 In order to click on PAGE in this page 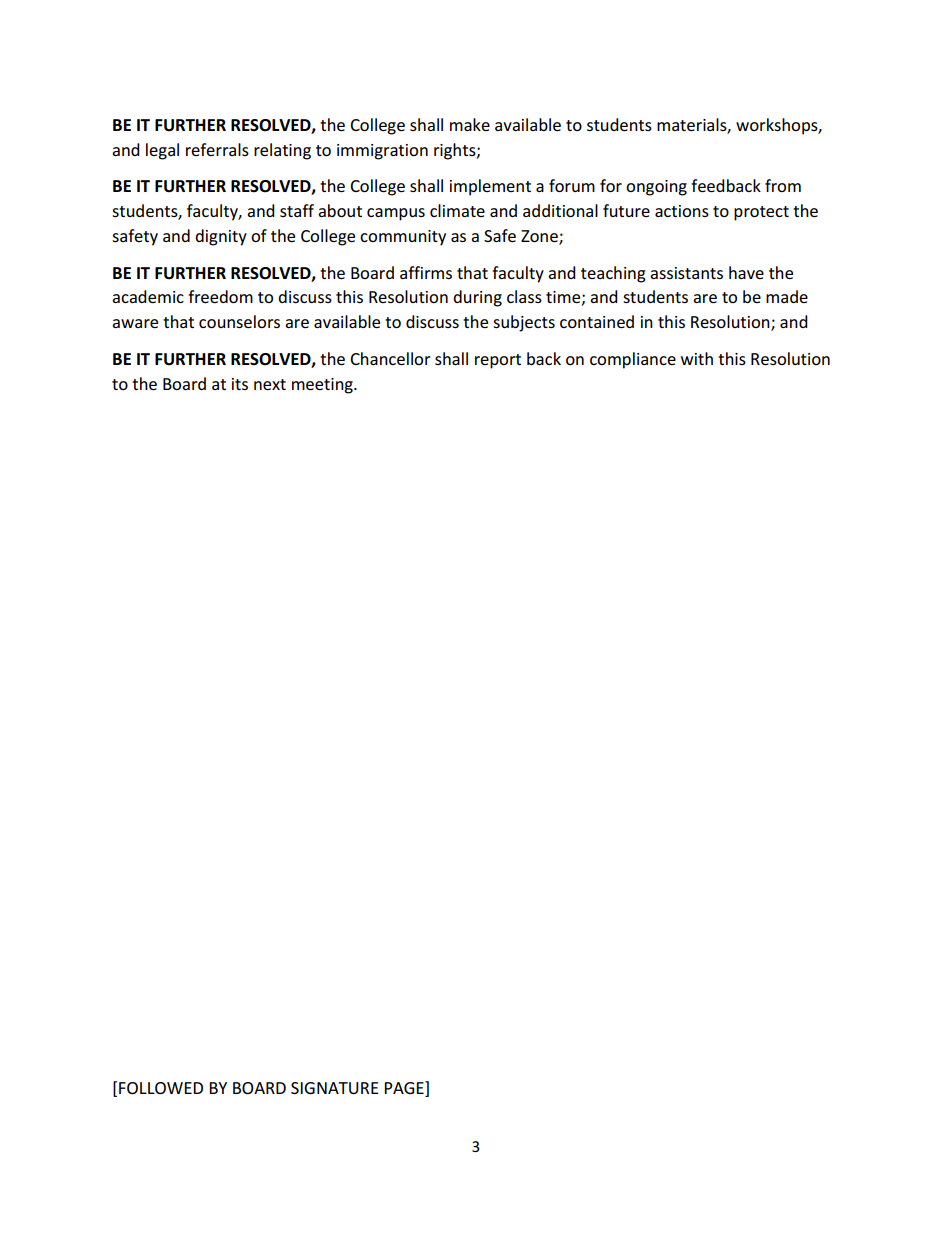, I will do `click(405, 1089)`.
